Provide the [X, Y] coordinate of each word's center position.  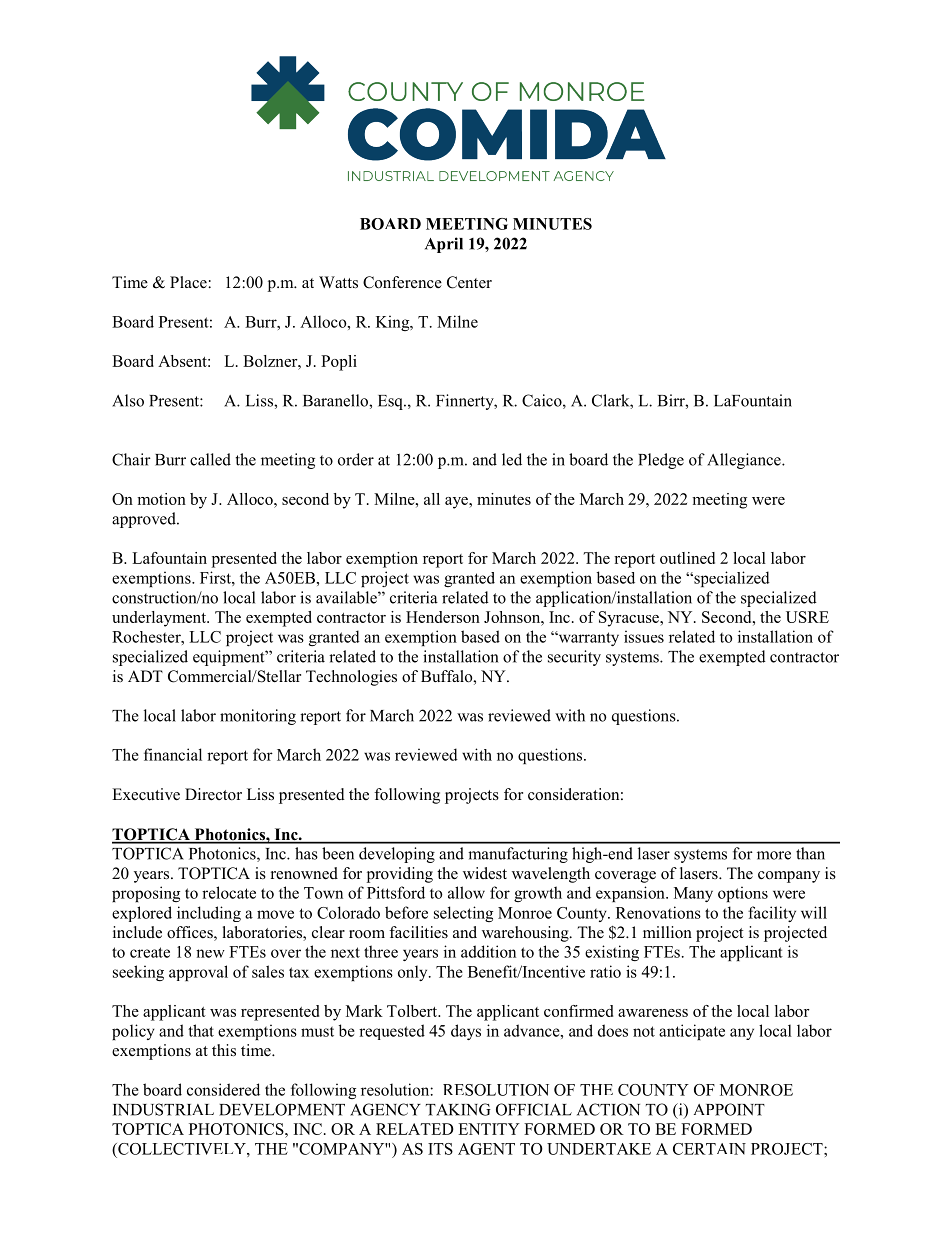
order [356, 459]
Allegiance [745, 461]
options [743, 894]
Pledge [661, 461]
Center [469, 282]
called [210, 459]
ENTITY [489, 1129]
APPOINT [729, 1109]
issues [644, 636]
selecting [463, 914]
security [574, 658]
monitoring [258, 717]
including [209, 914]
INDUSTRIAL [163, 1109]
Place [189, 282]
